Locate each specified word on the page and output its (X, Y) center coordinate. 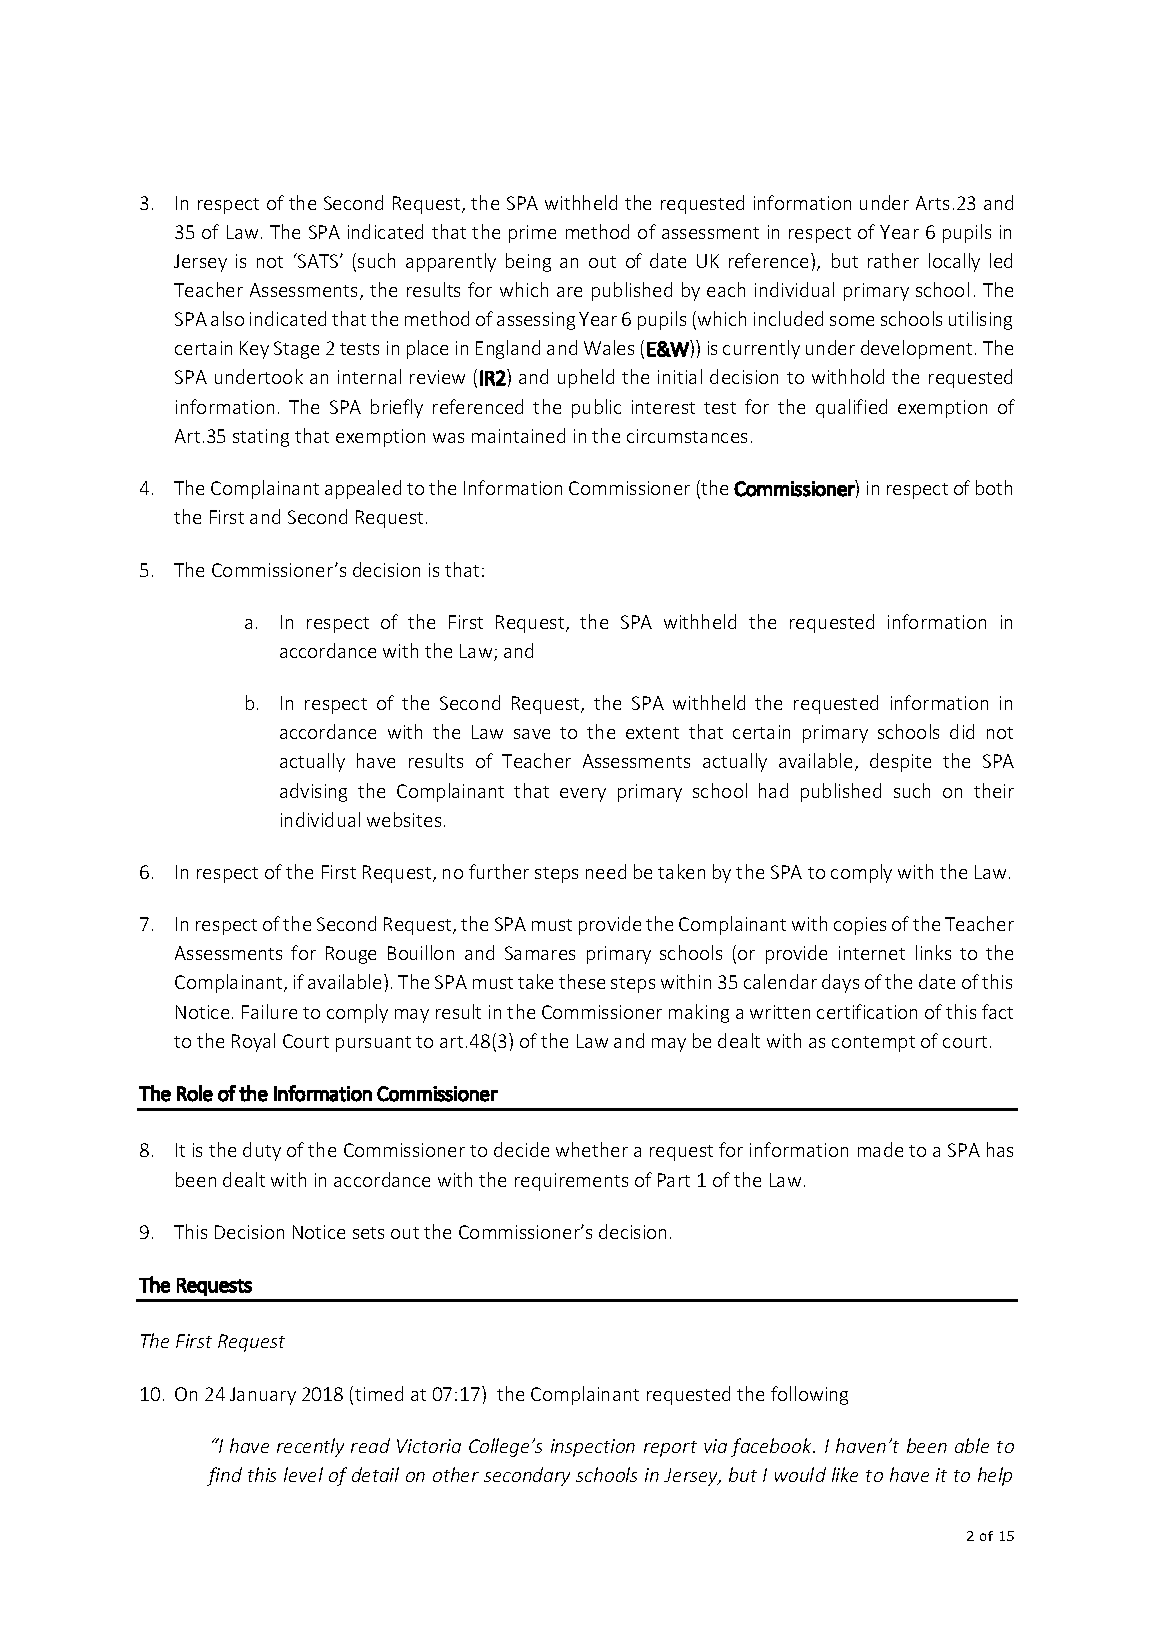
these (582, 981)
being (528, 262)
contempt (873, 1044)
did (962, 731)
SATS (318, 260)
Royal (253, 1042)
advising (313, 792)
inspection (593, 1448)
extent (652, 733)
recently (310, 1447)
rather (893, 260)
